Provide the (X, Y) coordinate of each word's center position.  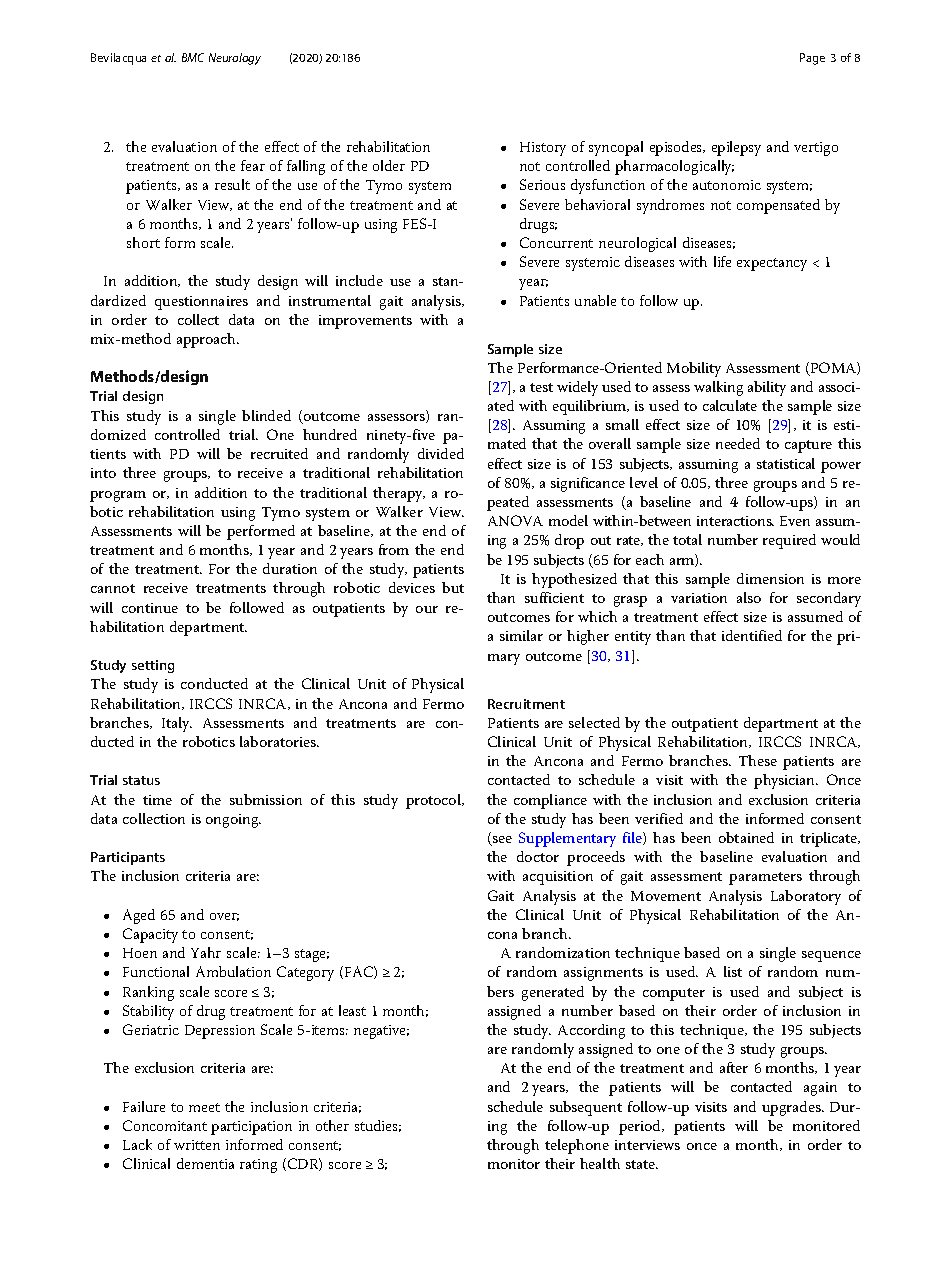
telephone (577, 1146)
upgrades (792, 1108)
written (197, 1145)
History (543, 149)
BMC (193, 57)
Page (812, 59)
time (157, 800)
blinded (266, 415)
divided (441, 453)
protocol (434, 801)
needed (738, 443)
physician (786, 781)
